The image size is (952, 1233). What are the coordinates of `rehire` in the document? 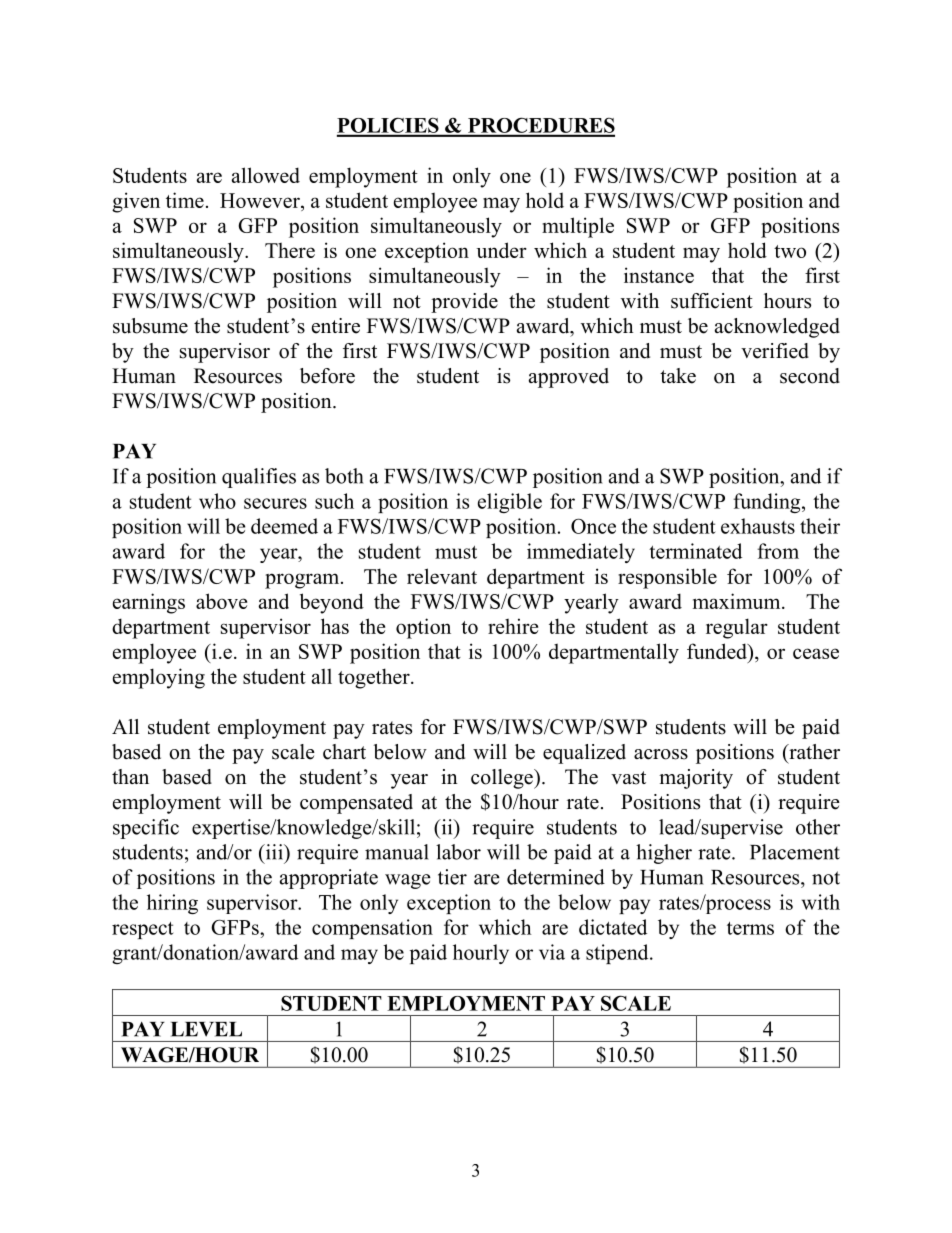 It's located at (513, 626).
